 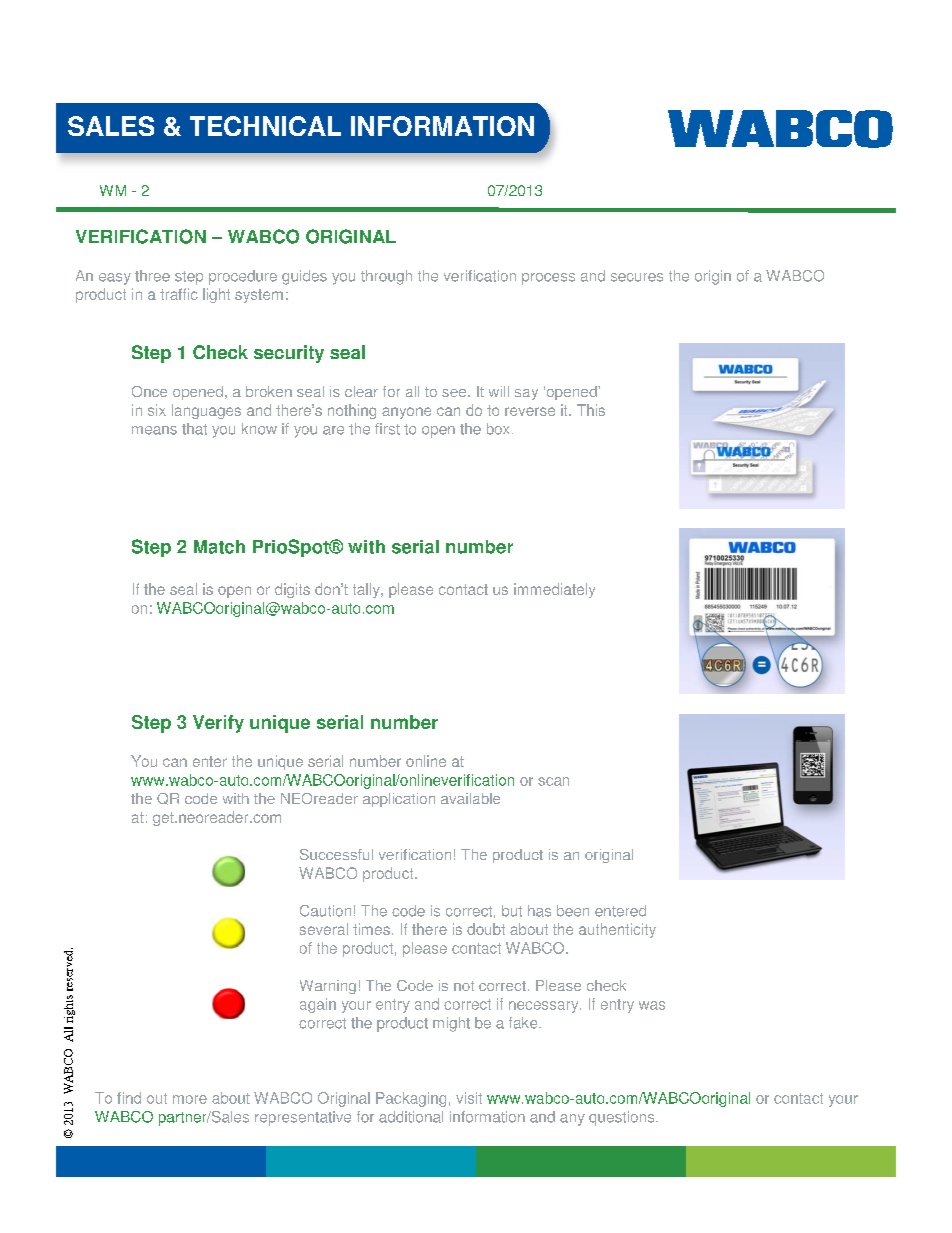 What do you see at coordinates (265, 126) in the screenshot?
I see `TECHNICAL` at bounding box center [265, 126].
